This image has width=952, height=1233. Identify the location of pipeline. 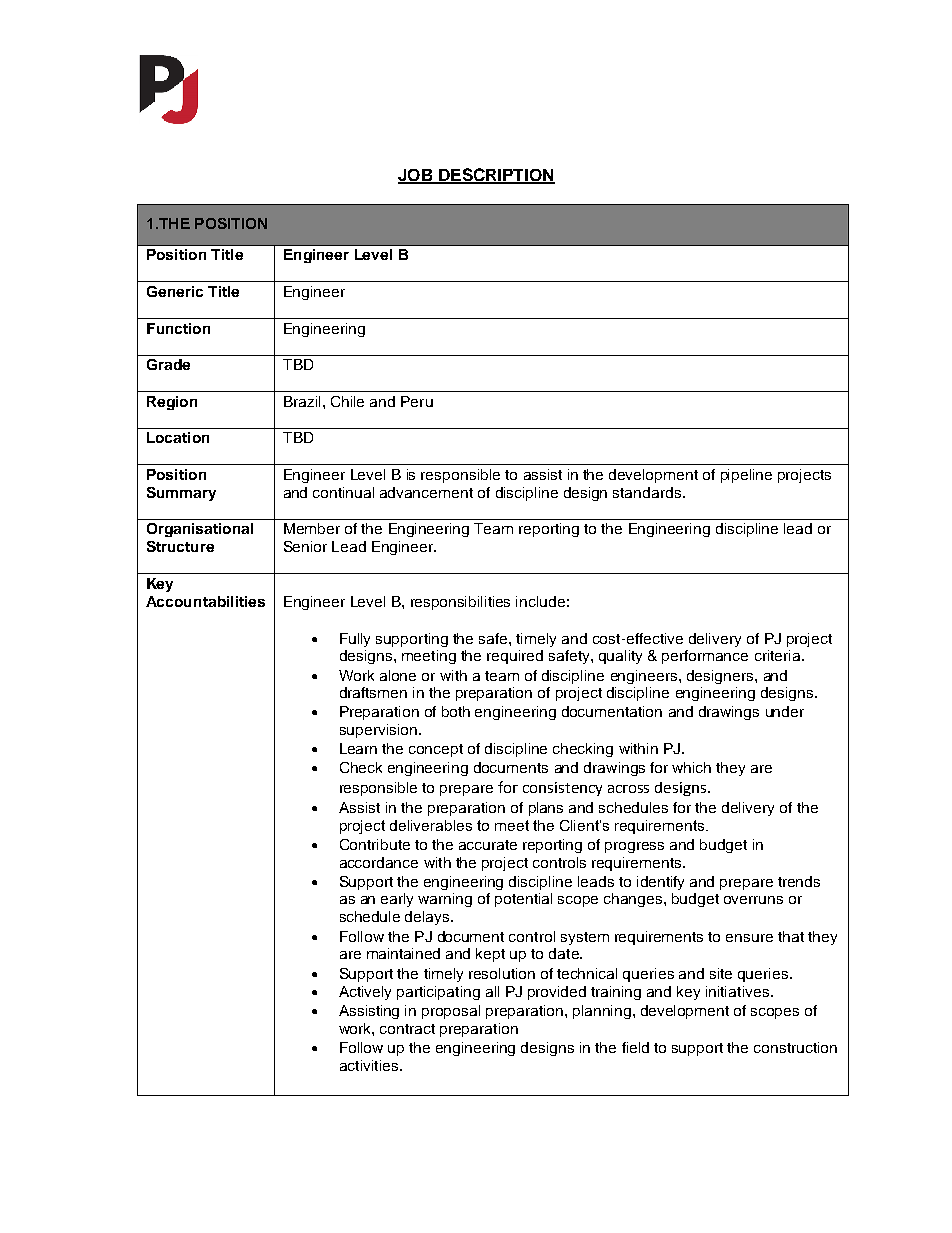
(746, 476).
